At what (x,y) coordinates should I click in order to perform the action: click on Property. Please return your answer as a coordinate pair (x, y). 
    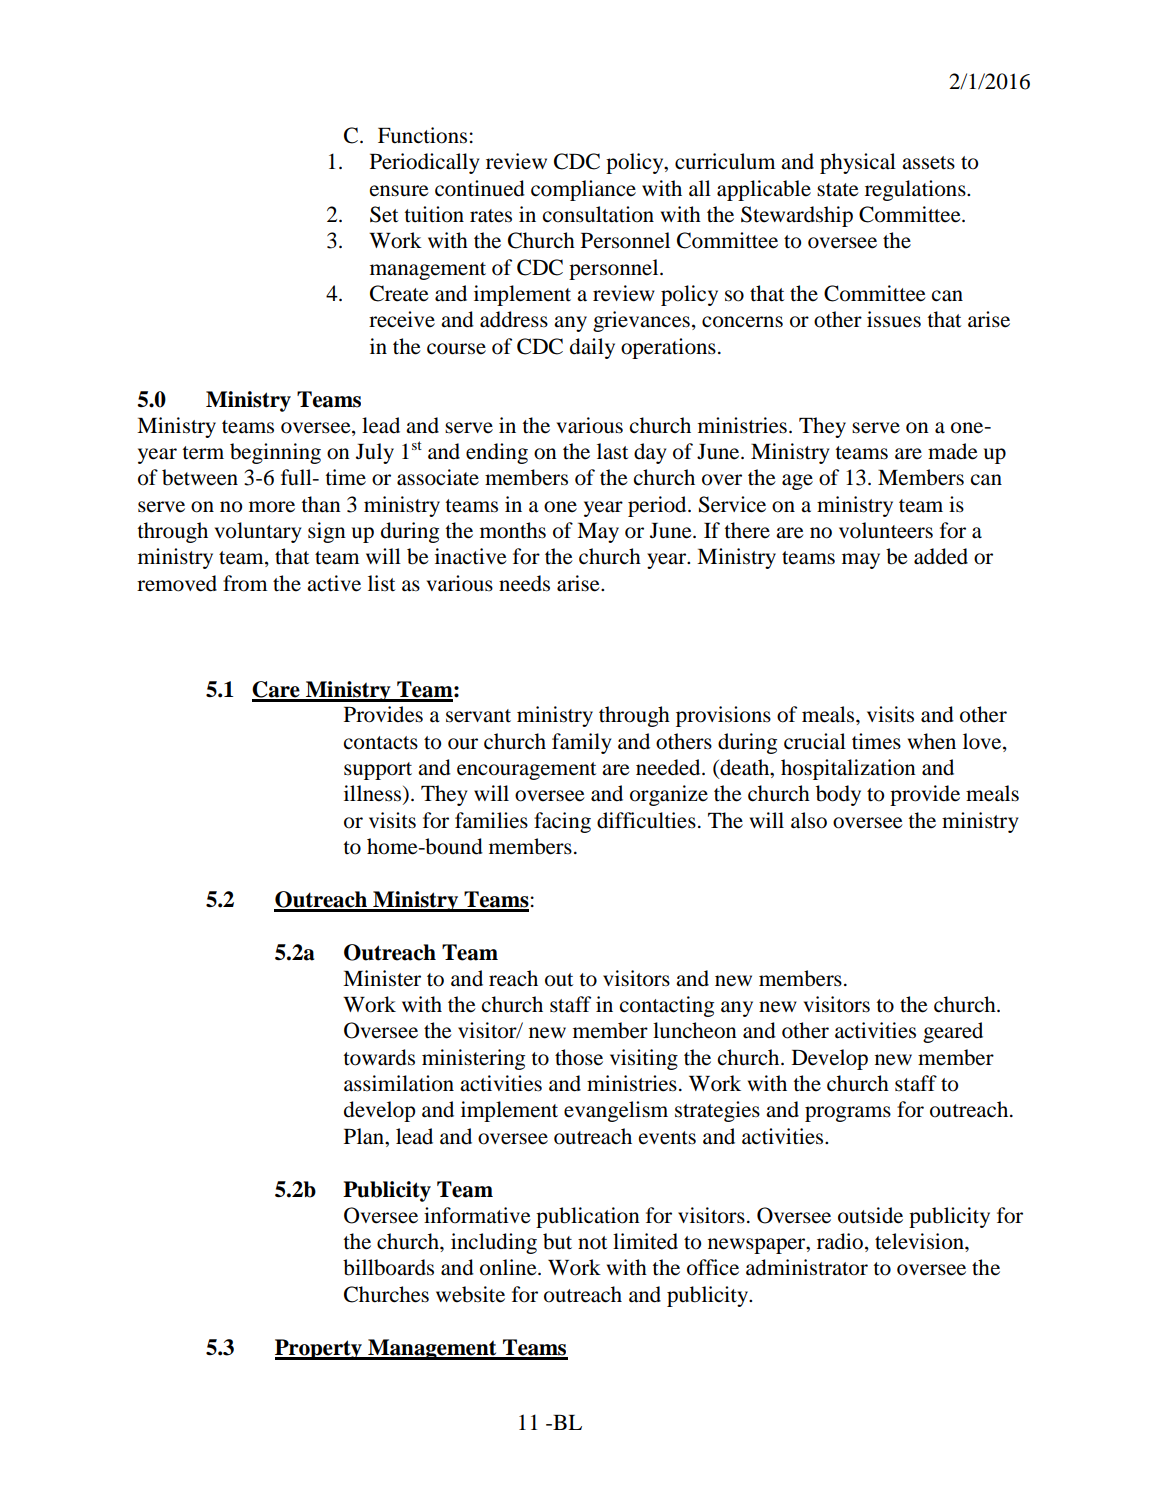
    Looking at the image, I should click on (319, 1349).
